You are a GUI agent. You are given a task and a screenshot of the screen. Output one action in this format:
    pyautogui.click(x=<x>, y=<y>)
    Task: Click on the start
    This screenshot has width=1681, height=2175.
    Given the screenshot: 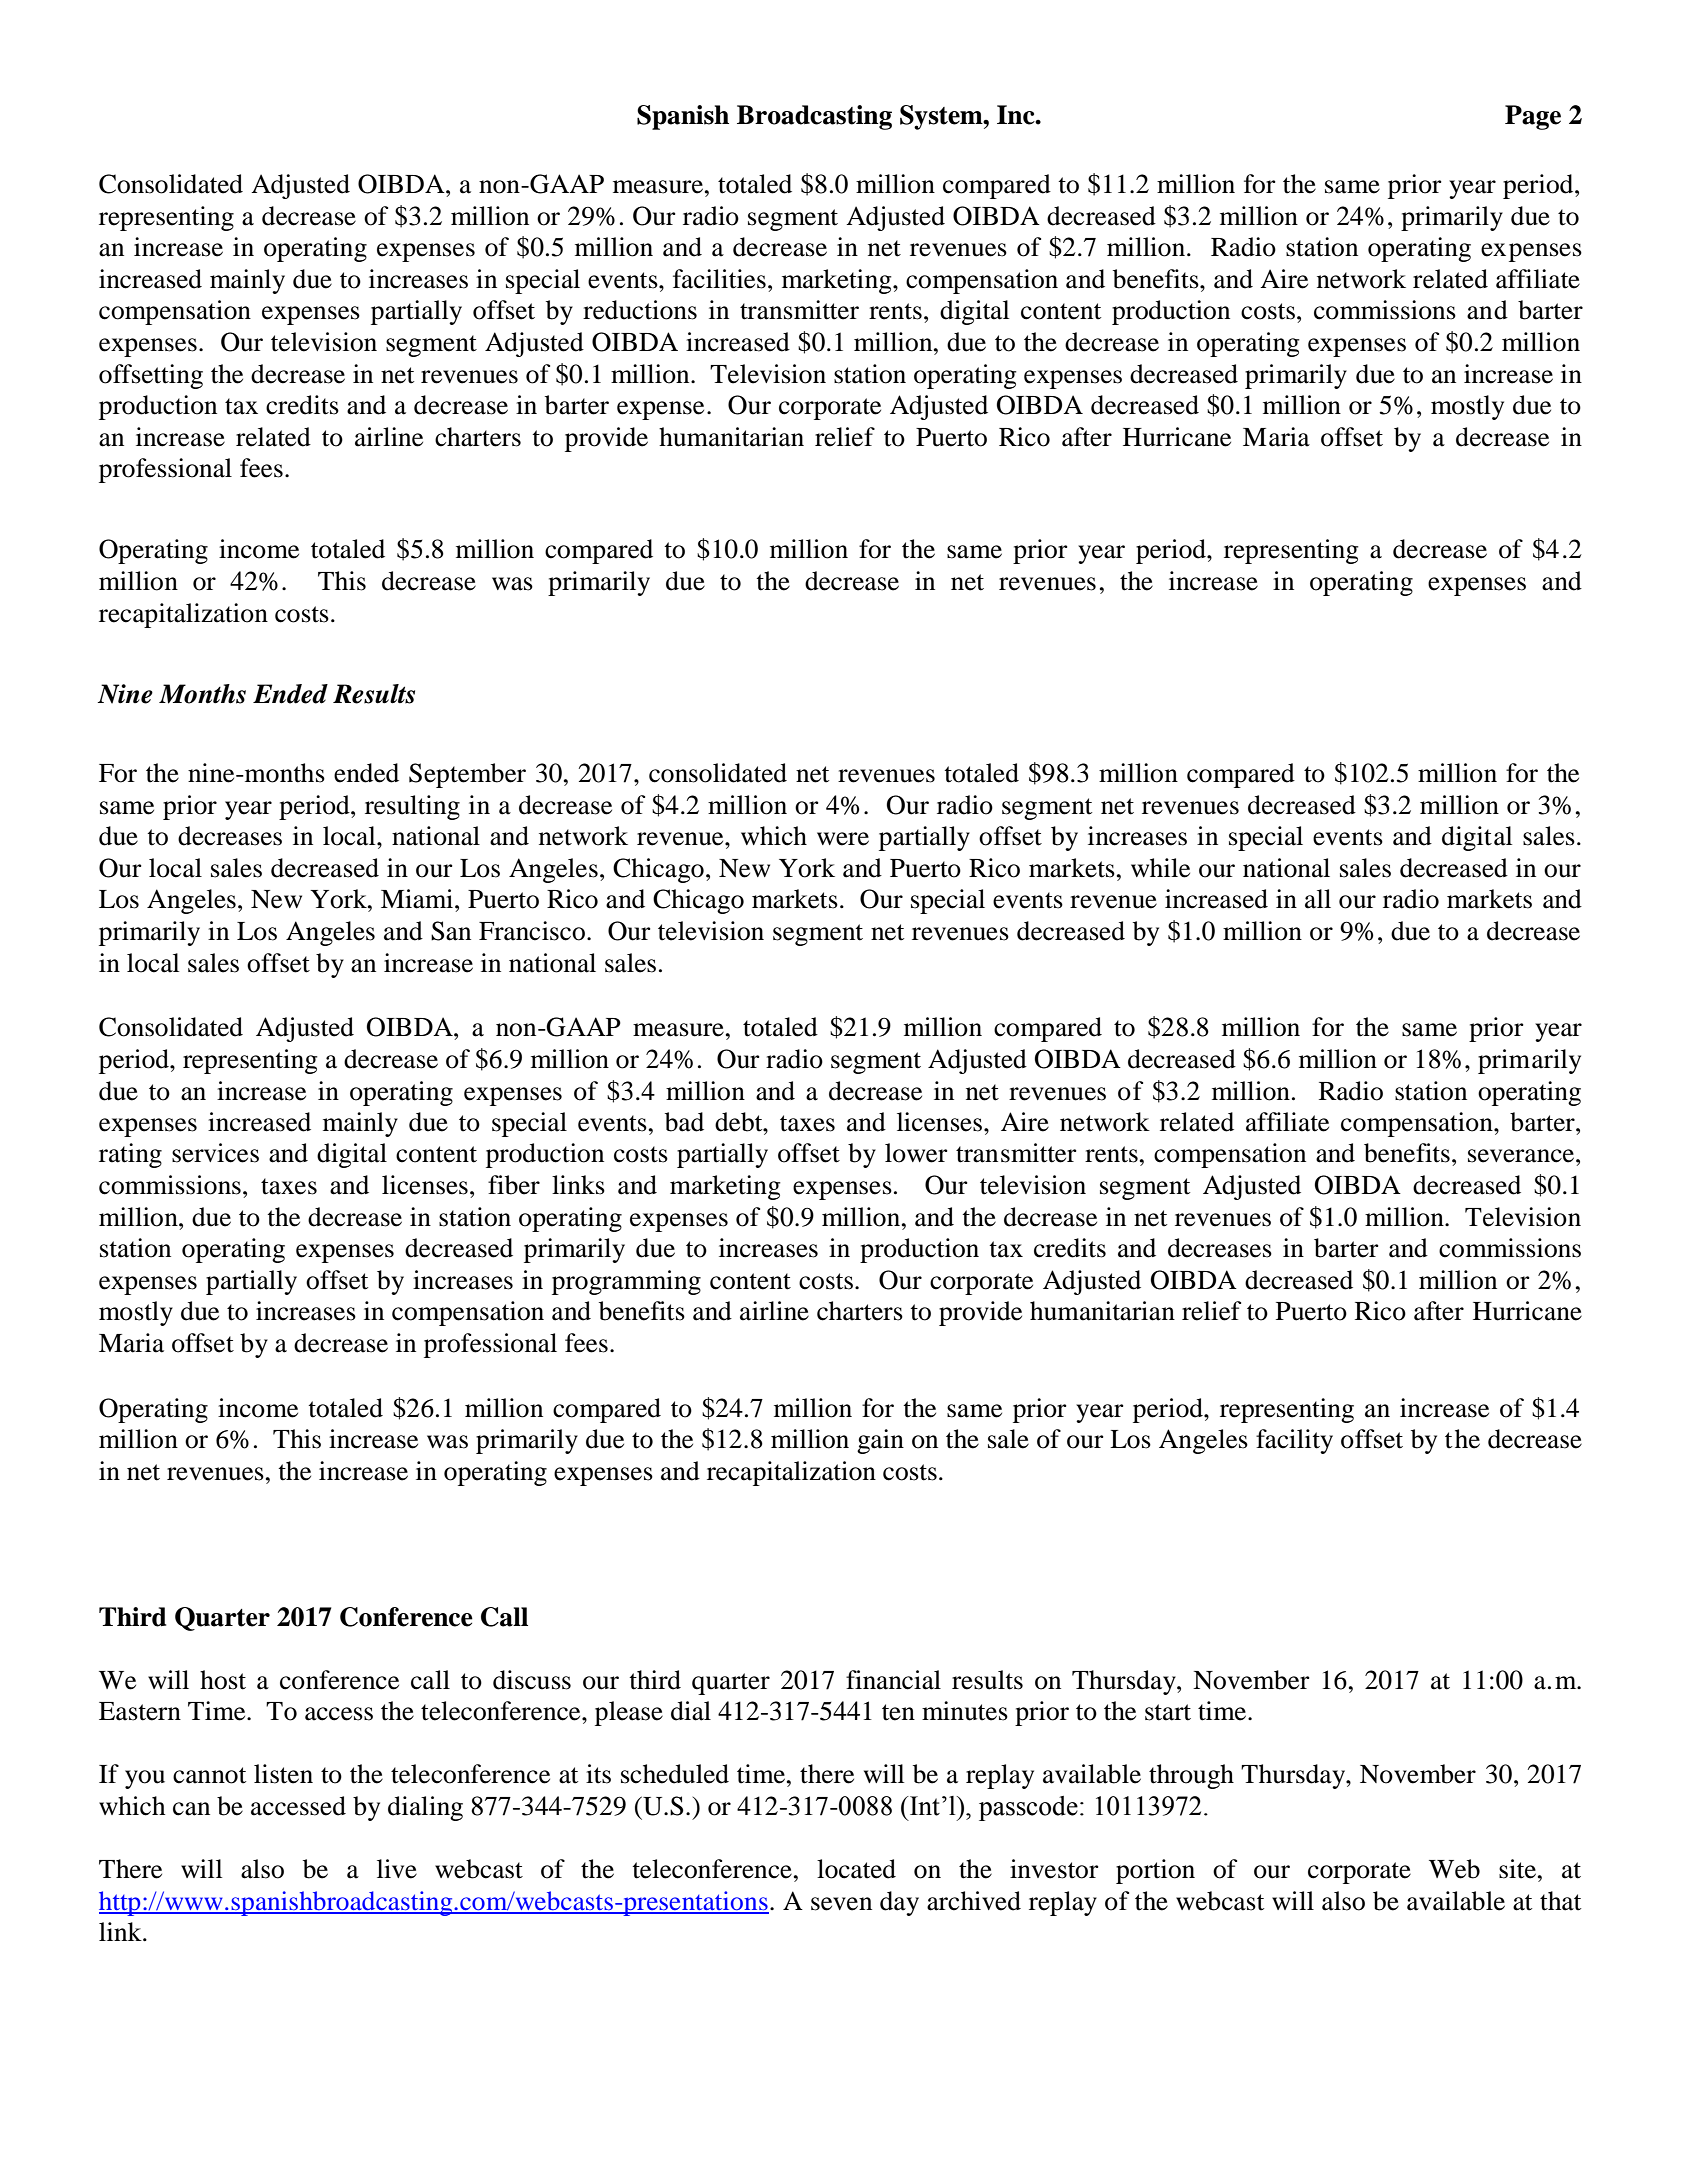 What is the action you would take?
    pyautogui.click(x=1168, y=1712)
